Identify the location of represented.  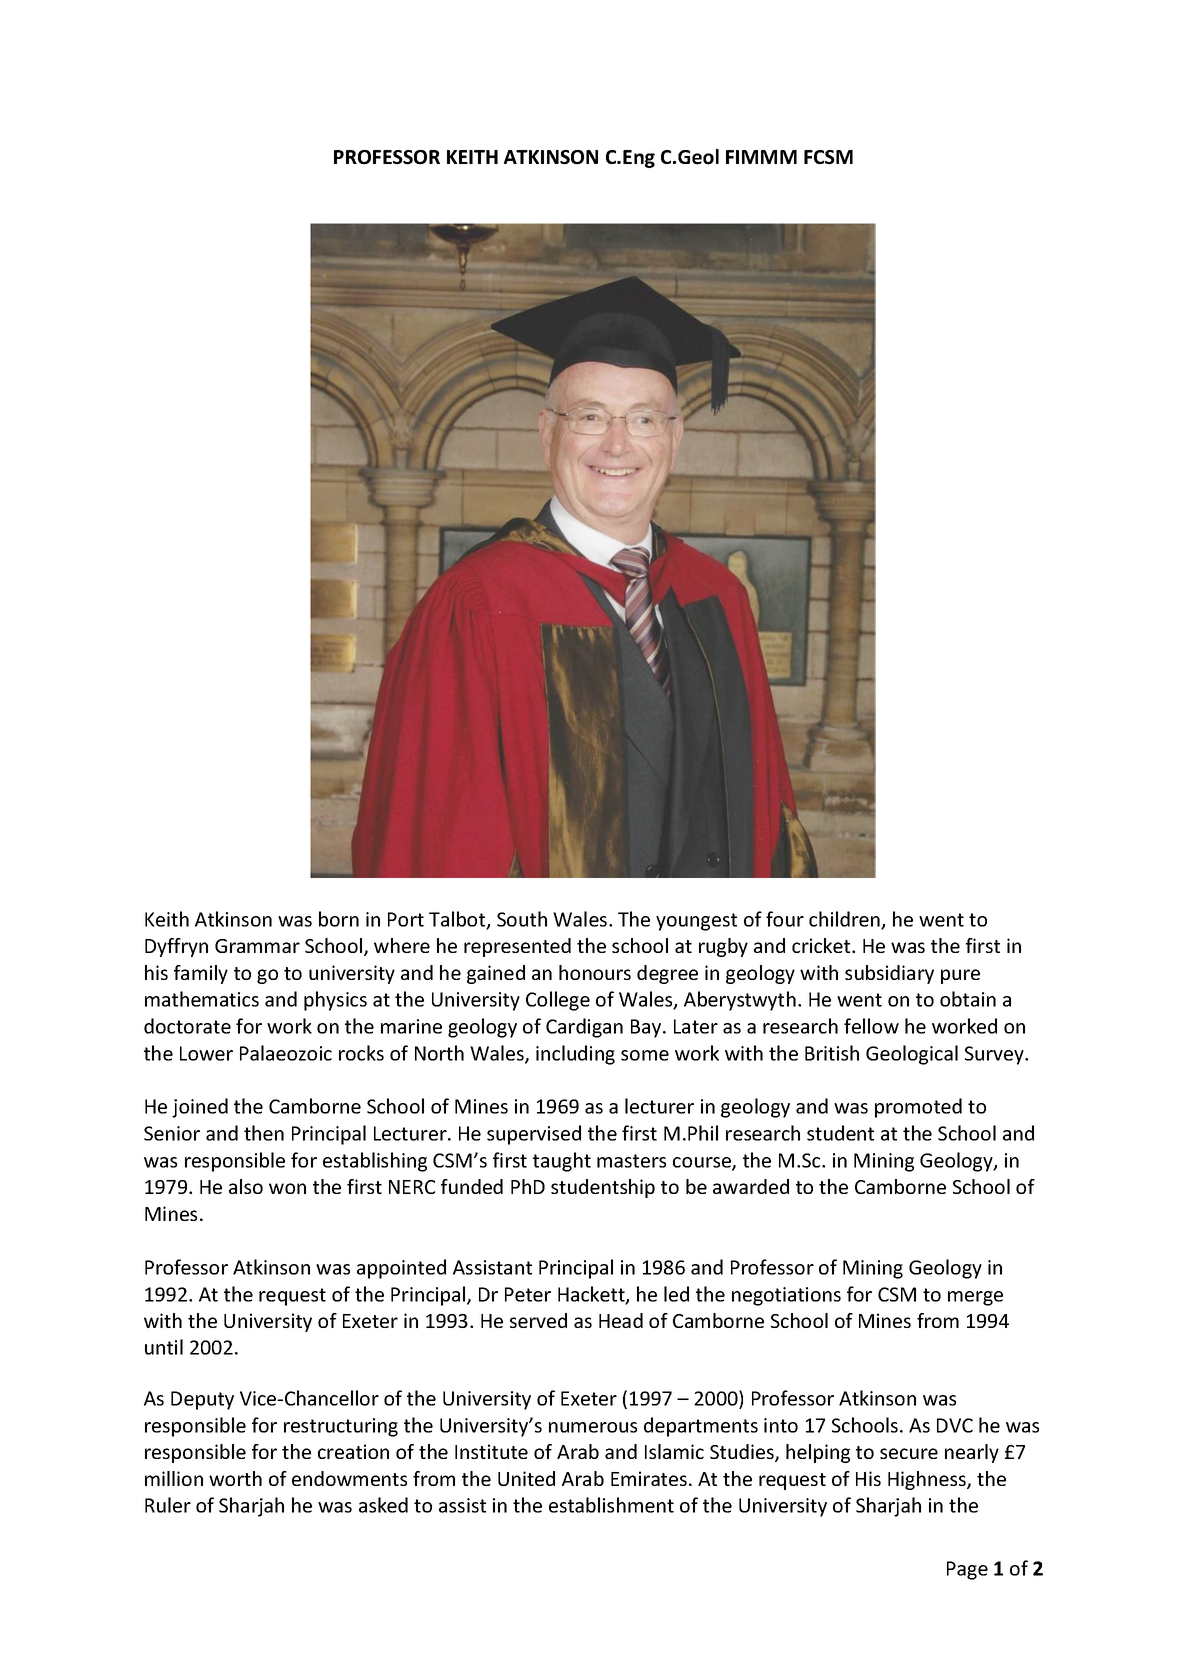
(517, 947).
